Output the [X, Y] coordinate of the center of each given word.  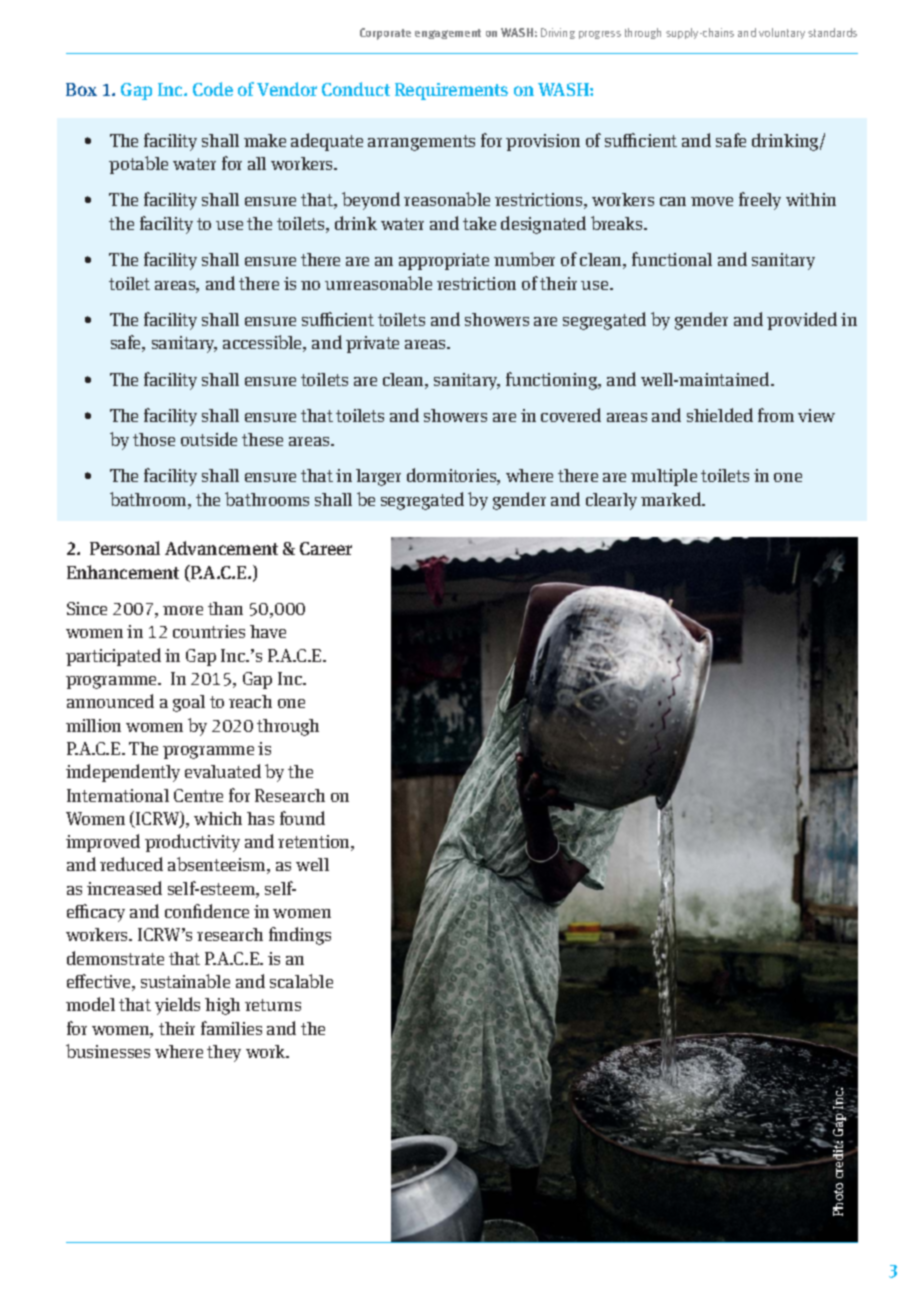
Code [213, 89]
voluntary [782, 33]
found [302, 818]
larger [378, 477]
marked [672, 499]
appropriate [444, 261]
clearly [611, 501]
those [154, 439]
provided [802, 321]
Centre [198, 795]
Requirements [451, 91]
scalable [301, 981]
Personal [125, 548]
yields [177, 1006]
